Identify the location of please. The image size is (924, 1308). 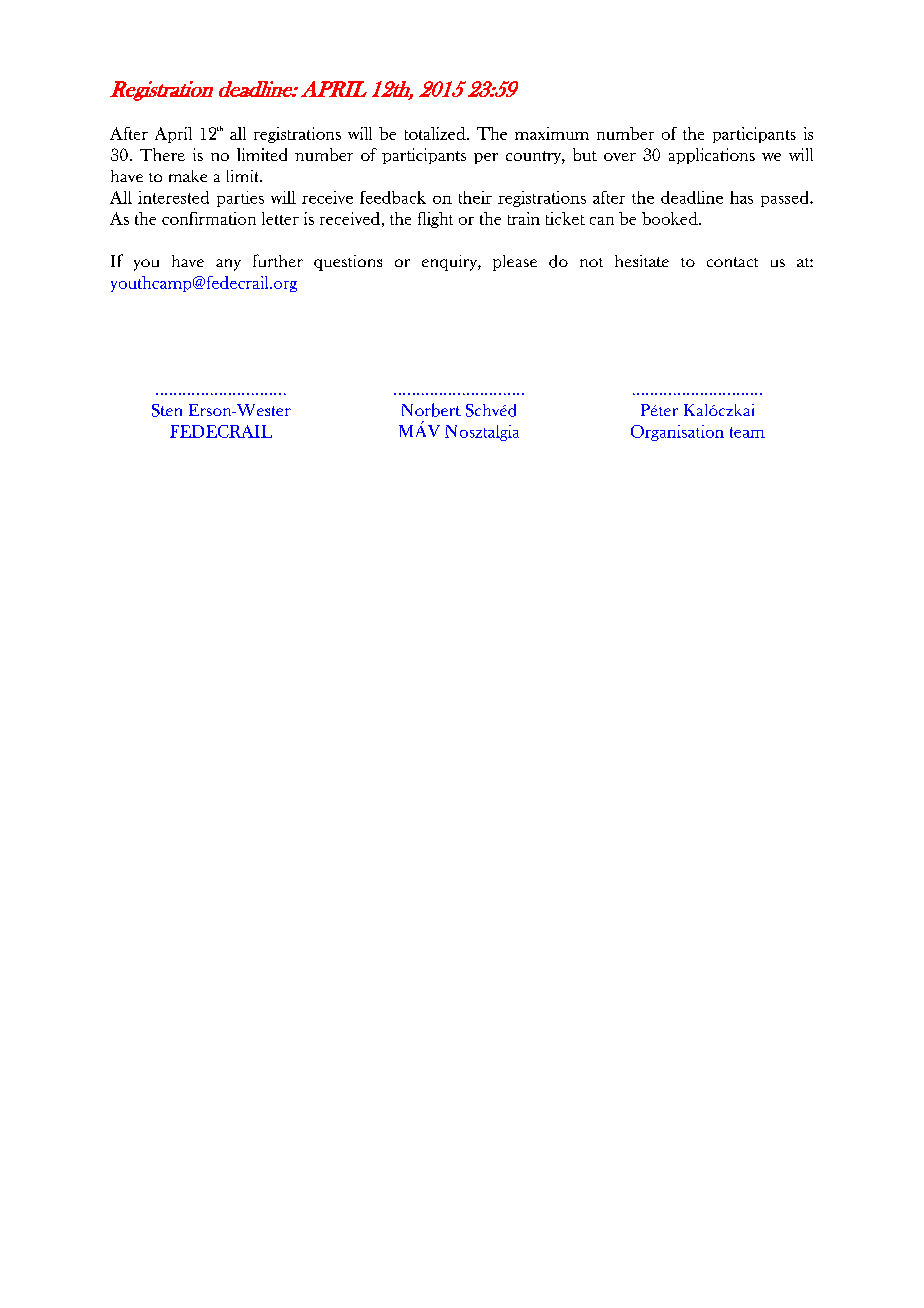
(515, 263).
